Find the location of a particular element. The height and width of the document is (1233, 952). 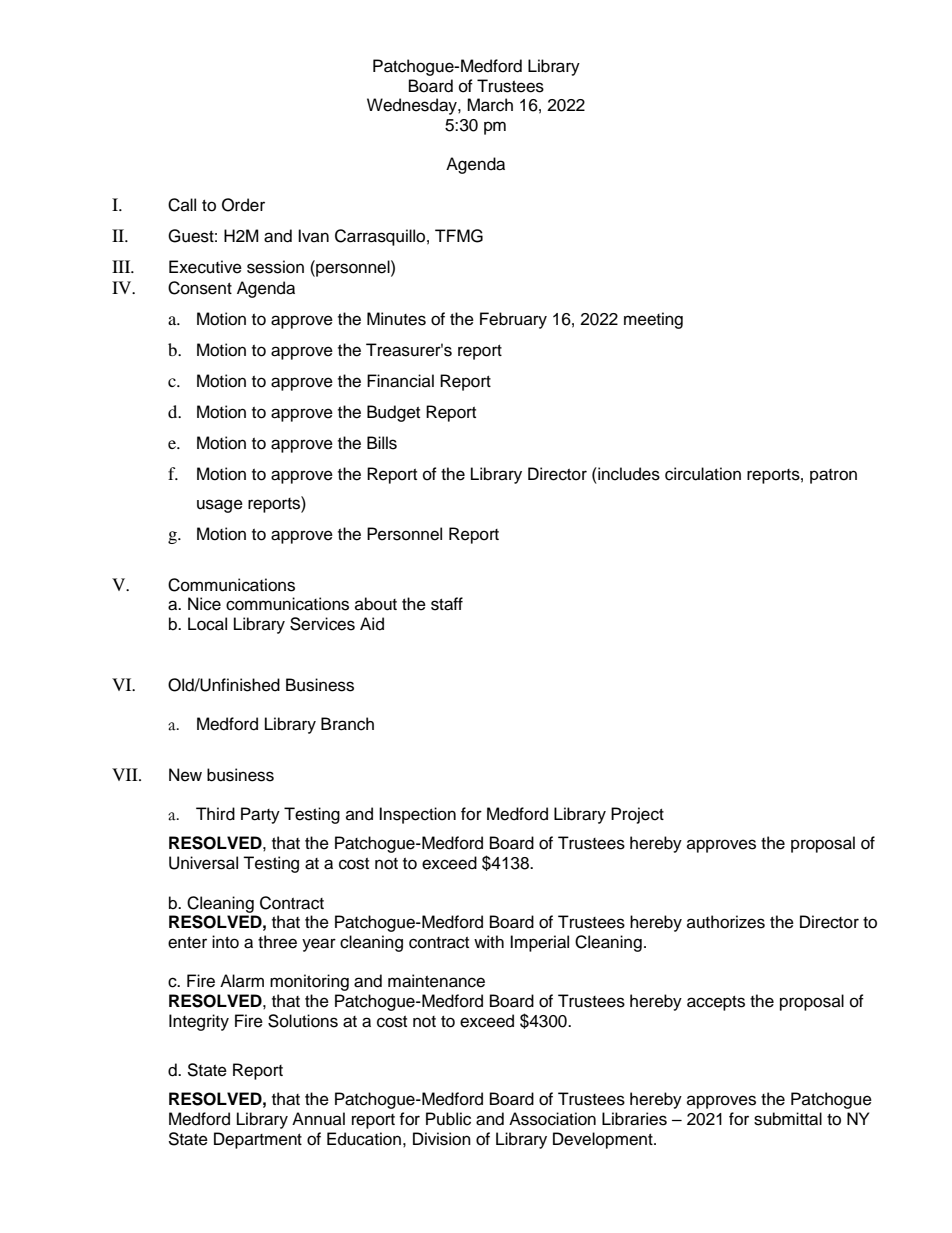

Inspection is located at coordinates (417, 815).
